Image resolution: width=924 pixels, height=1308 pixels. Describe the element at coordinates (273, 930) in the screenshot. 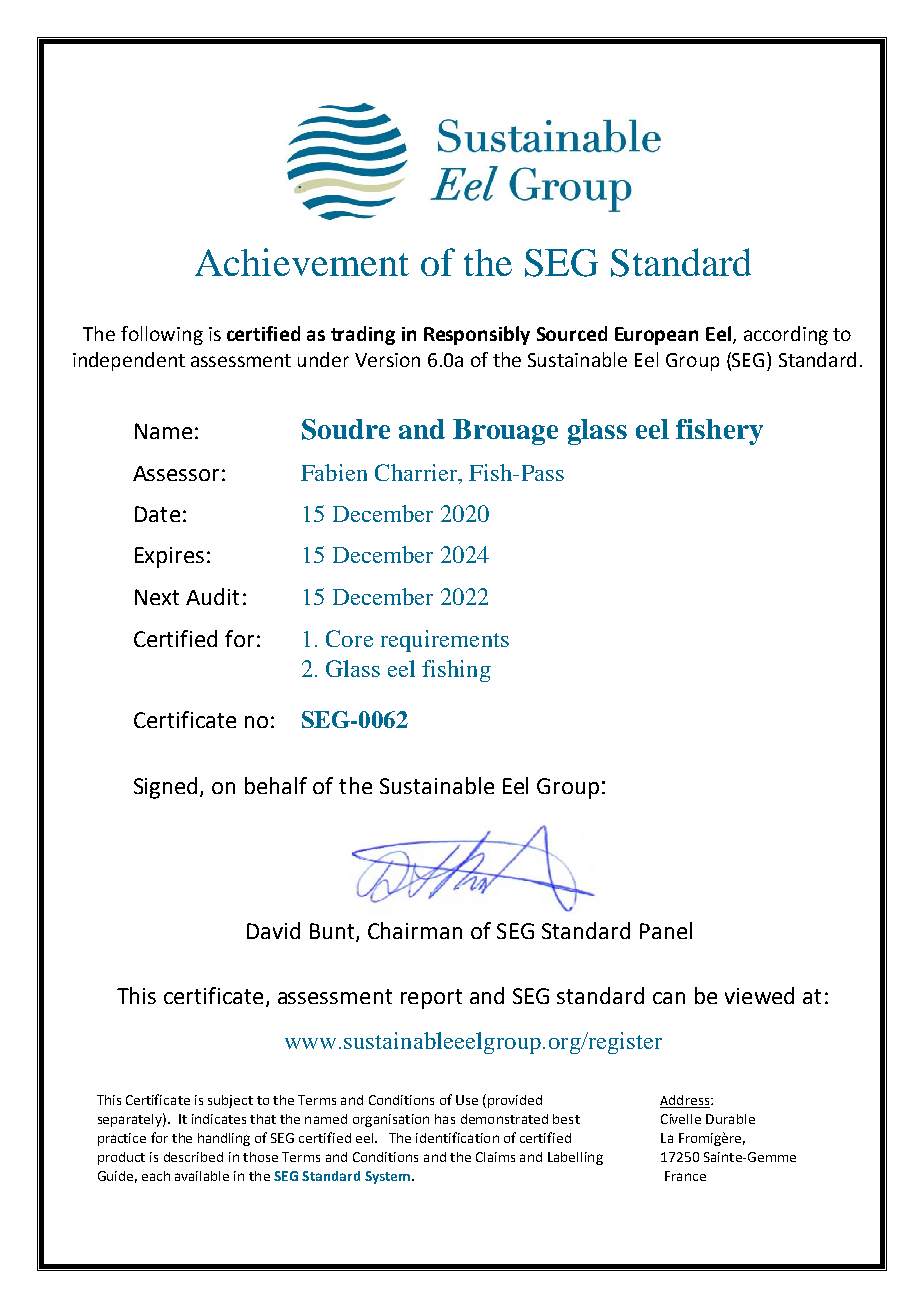

I see `David` at that location.
